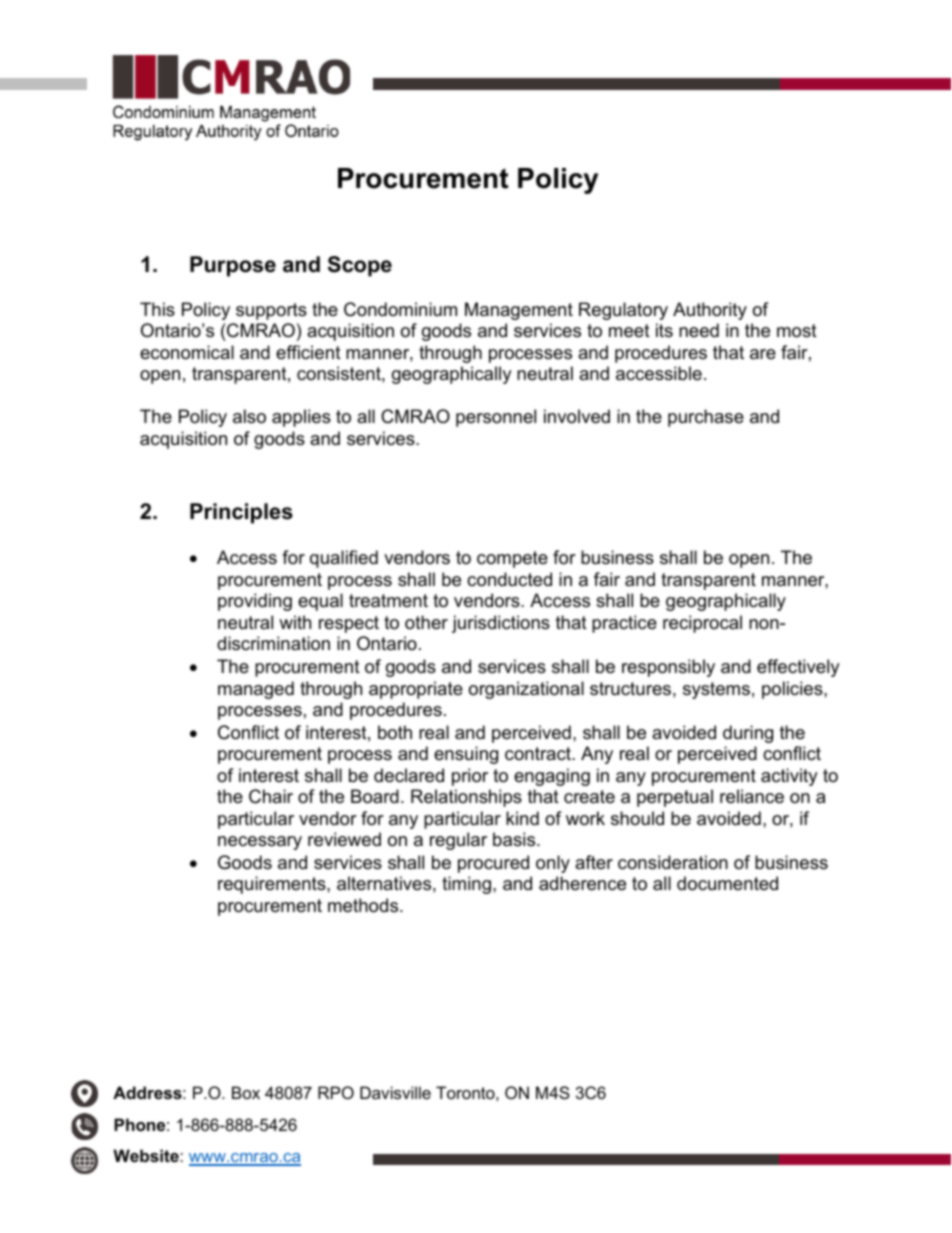 This page has height=1233, width=952. I want to click on systems, so click(716, 690).
